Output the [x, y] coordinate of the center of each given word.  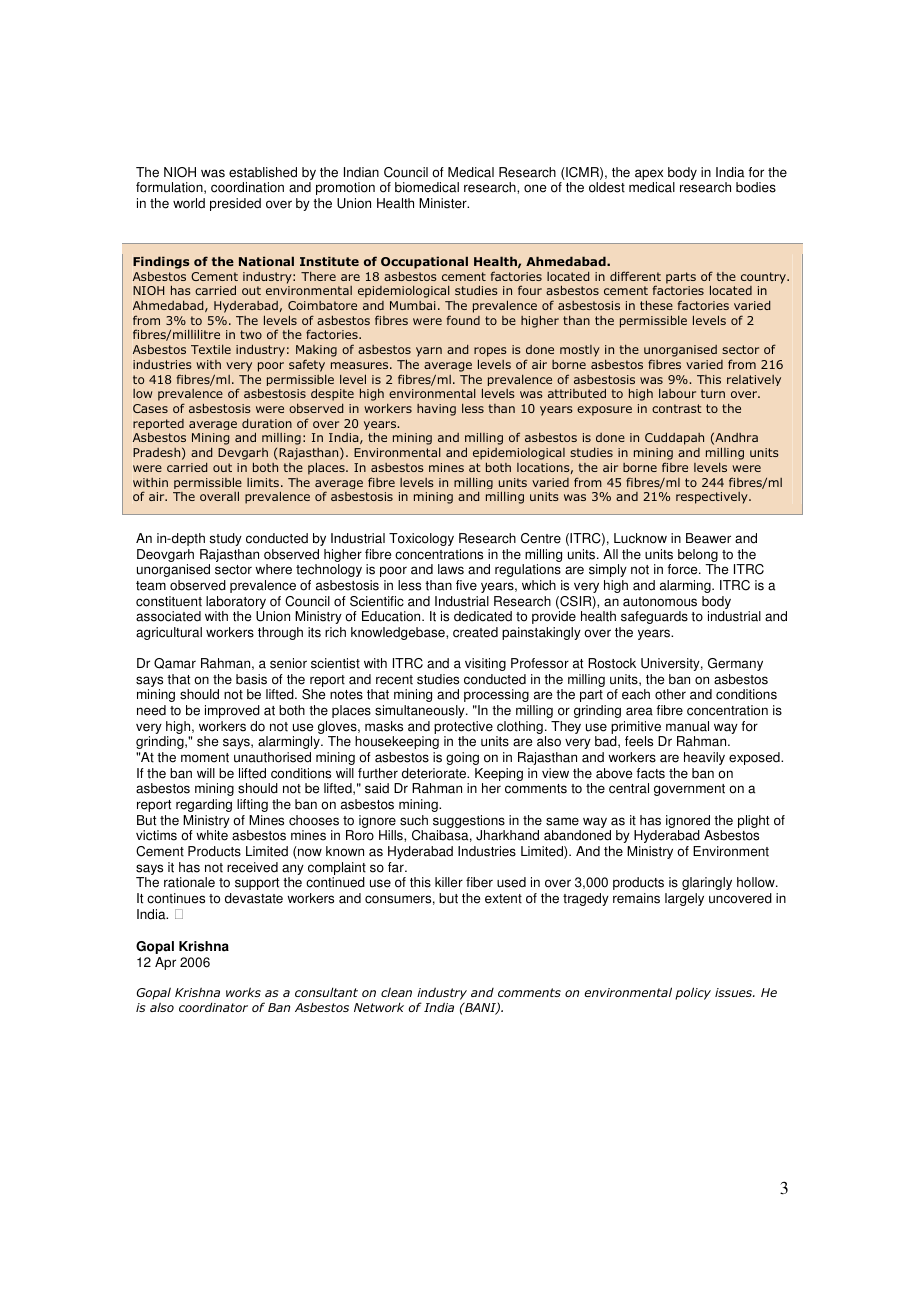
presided [235, 204]
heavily [704, 758]
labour [677, 393]
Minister [444, 203]
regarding [204, 805]
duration [267, 423]
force [683, 569]
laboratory [236, 604]
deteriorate [435, 773]
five [466, 585]
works [243, 992]
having [436, 410]
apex [649, 176]
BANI [480, 1008]
